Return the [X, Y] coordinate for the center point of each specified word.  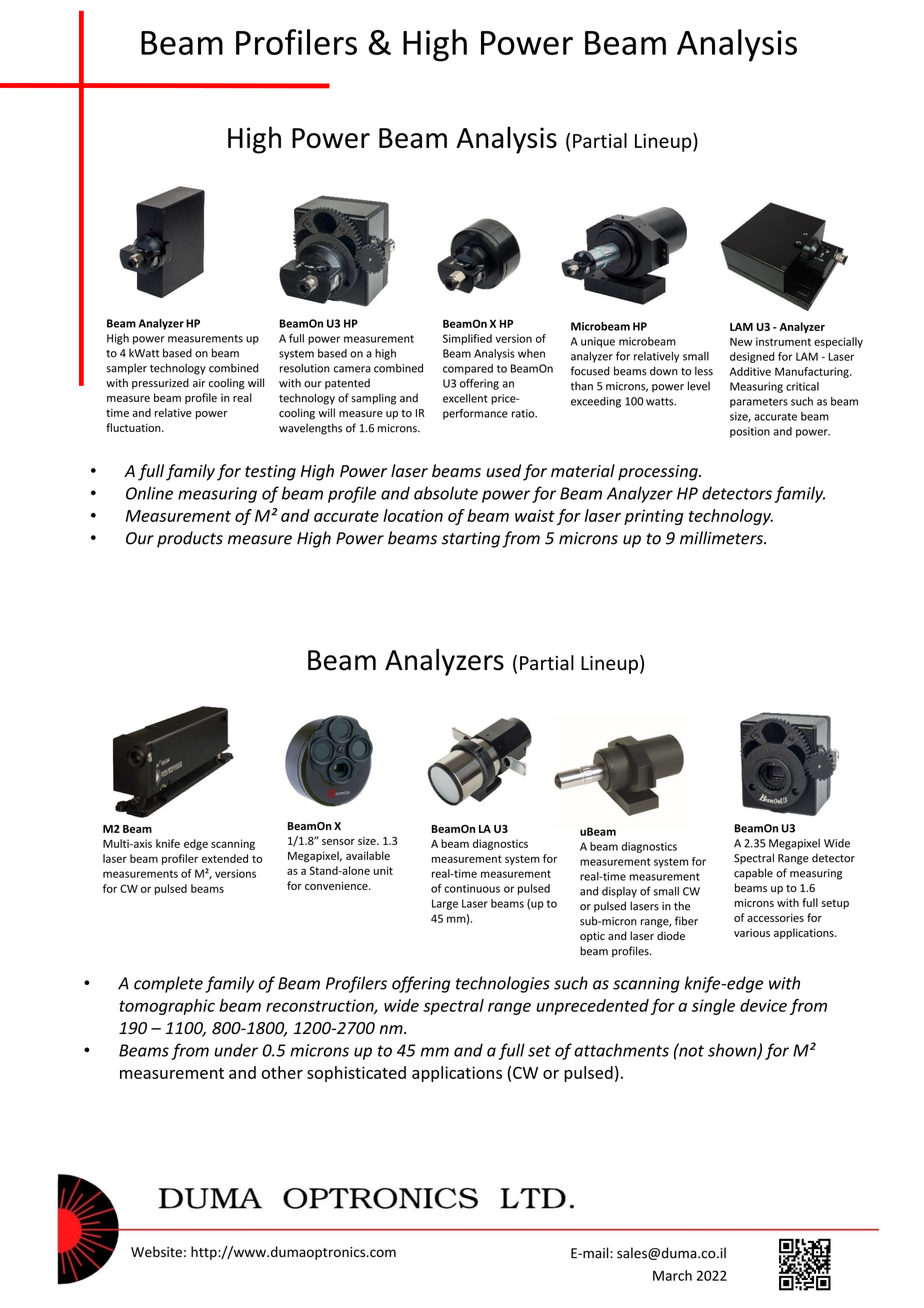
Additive [750, 371]
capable [753, 874]
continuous [472, 888]
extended [225, 858]
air [199, 383]
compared [468, 369]
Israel [478, 1230]
